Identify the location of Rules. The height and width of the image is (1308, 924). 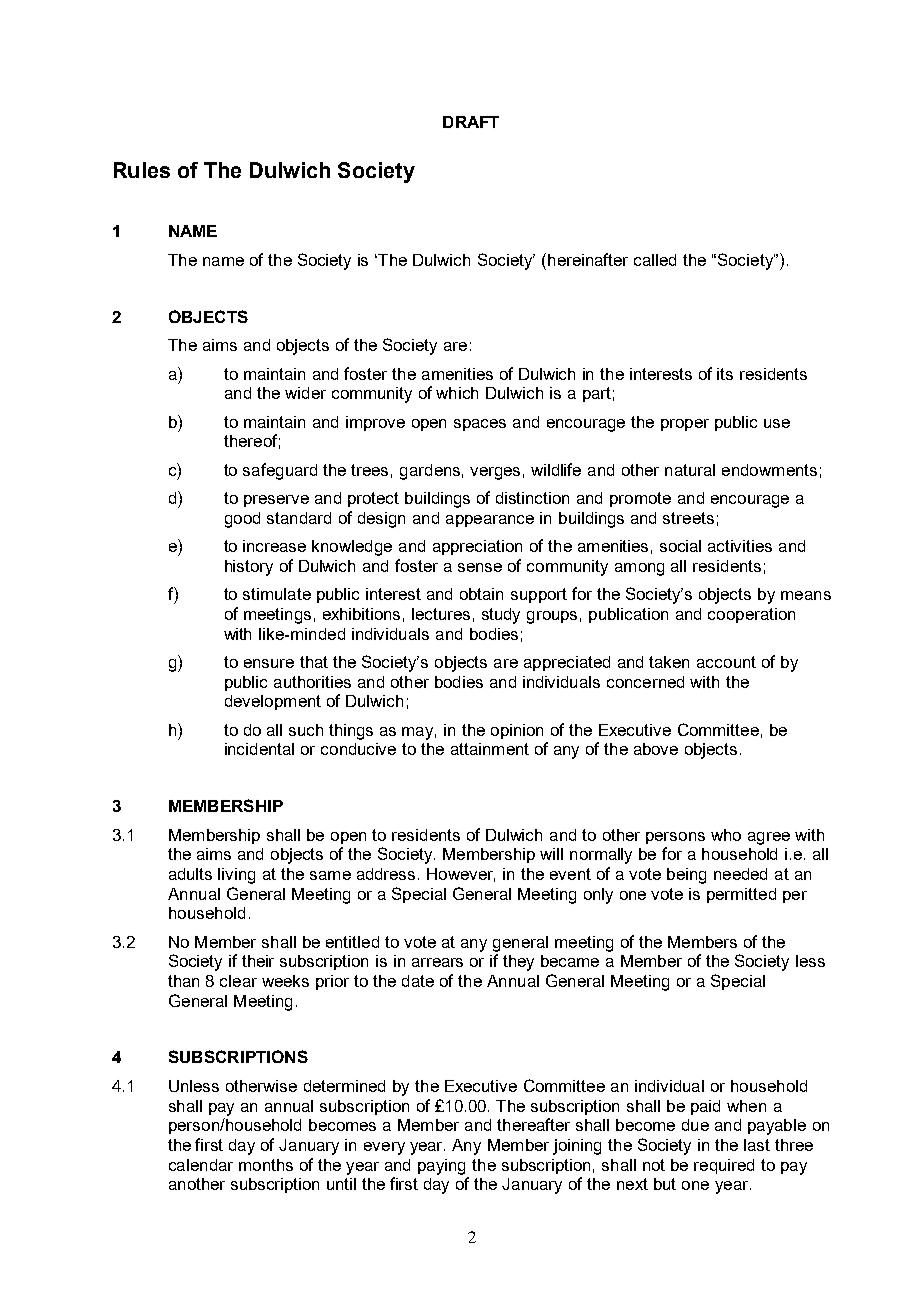
(142, 170).
